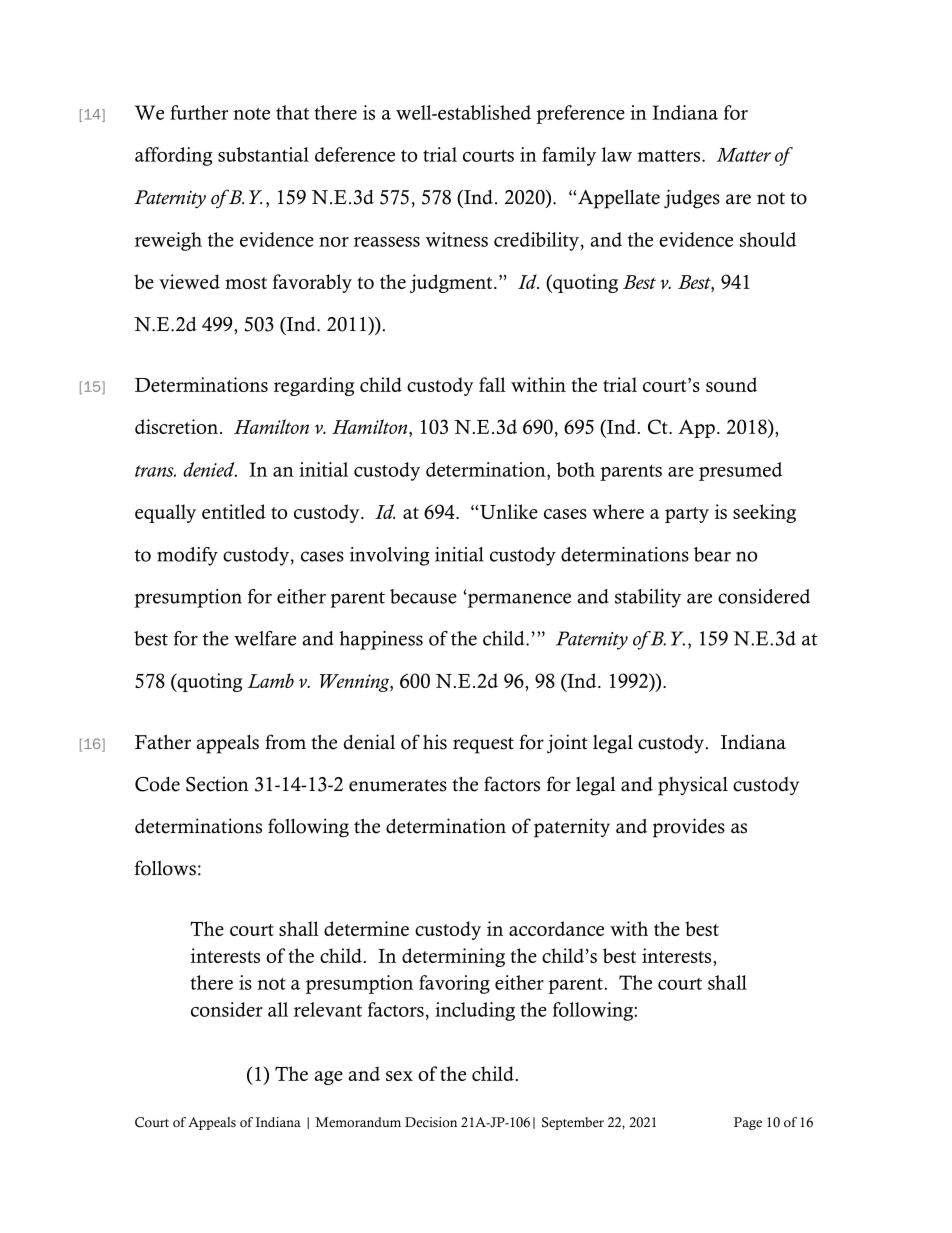  I want to click on family, so click(569, 156).
